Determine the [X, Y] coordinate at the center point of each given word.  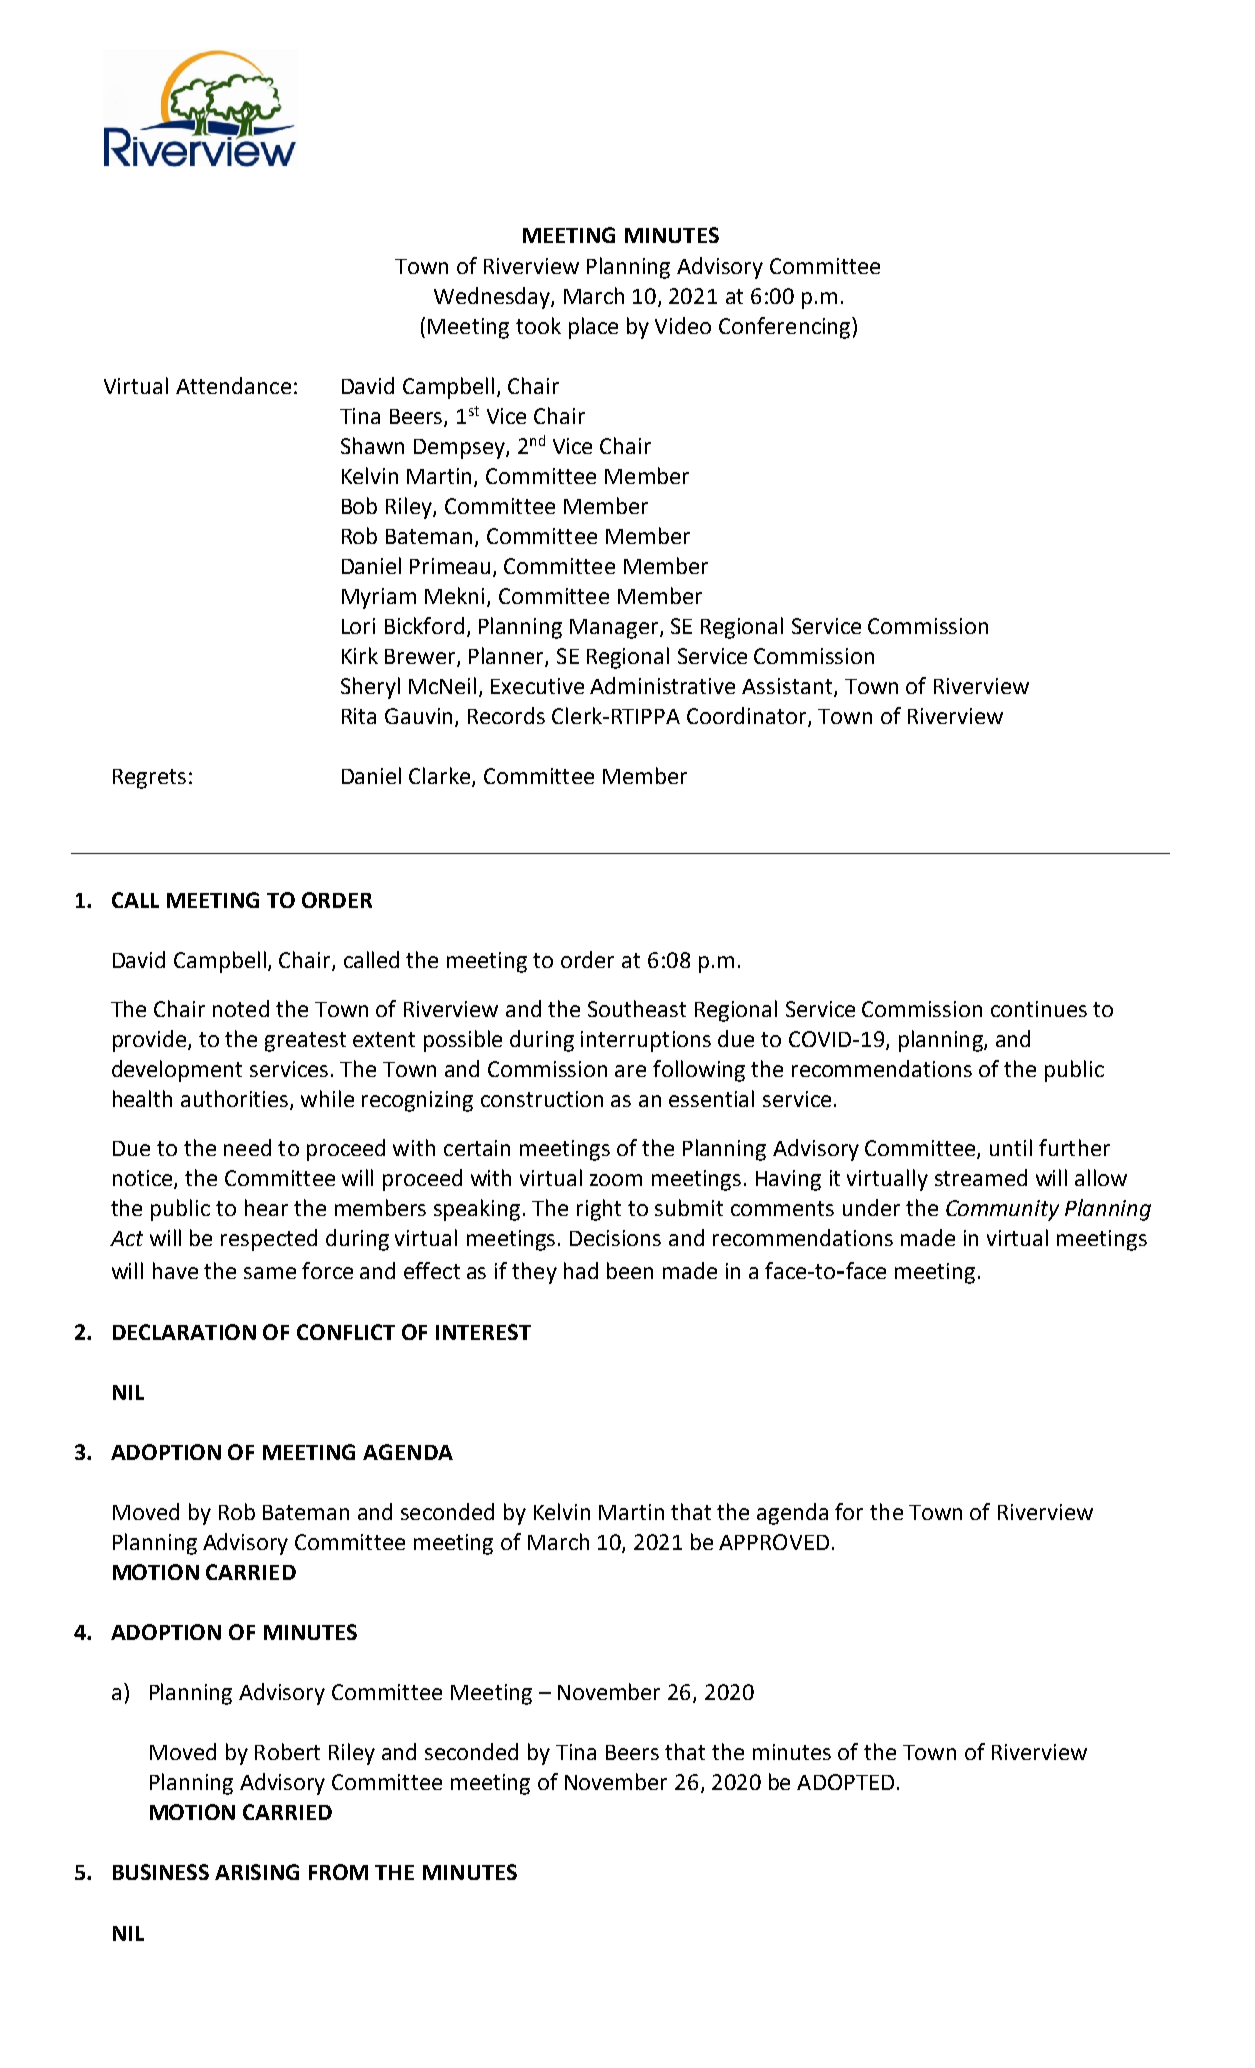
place [593, 328]
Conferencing [786, 328]
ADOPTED [845, 1782]
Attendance [233, 385]
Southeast [637, 1008]
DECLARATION [184, 1332]
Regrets [149, 779]
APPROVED [774, 1542]
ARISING [257, 1872]
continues [1039, 1009]
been [630, 1270]
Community [1002, 1210]
